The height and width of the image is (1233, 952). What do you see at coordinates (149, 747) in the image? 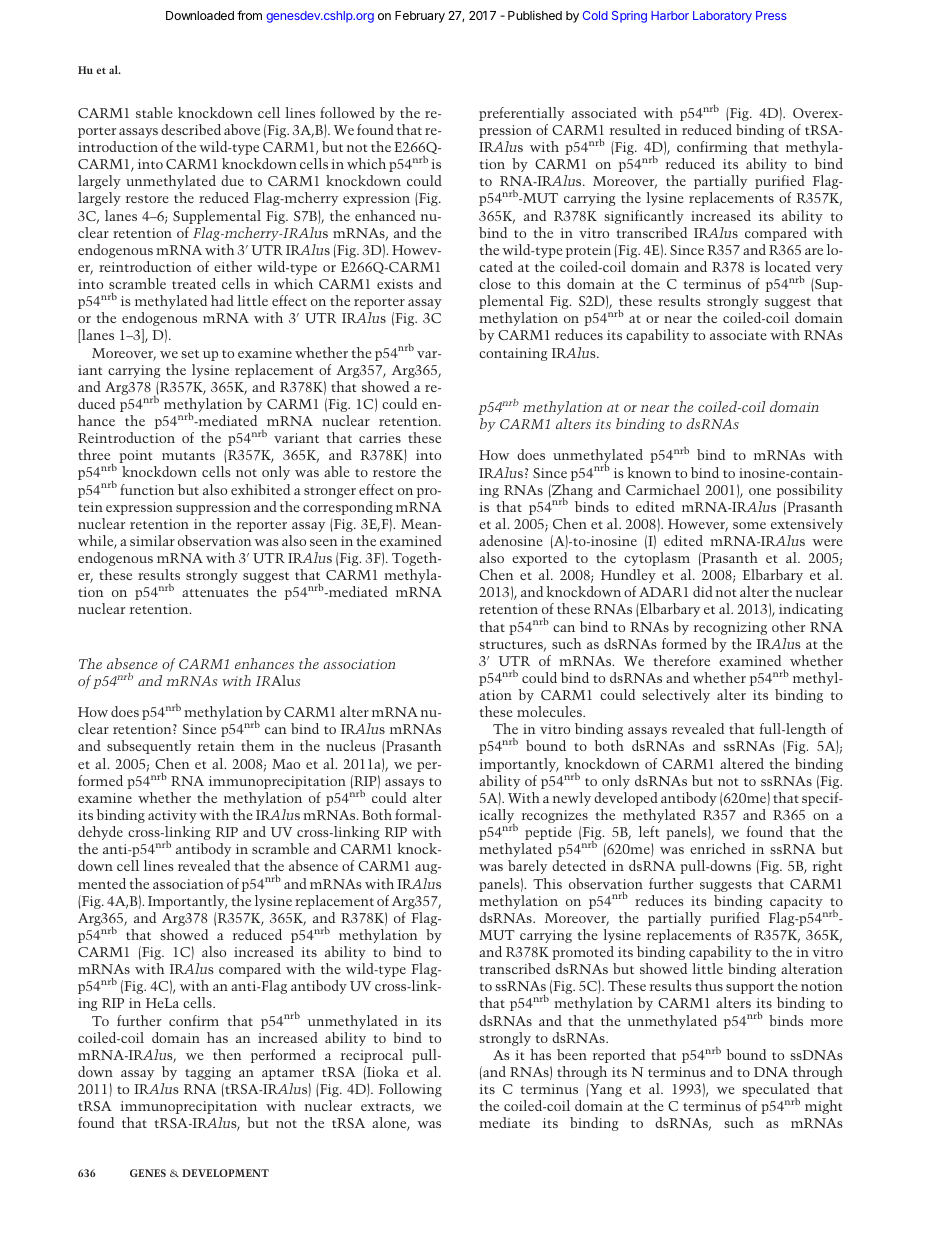
I see `subsequently` at bounding box center [149, 747].
